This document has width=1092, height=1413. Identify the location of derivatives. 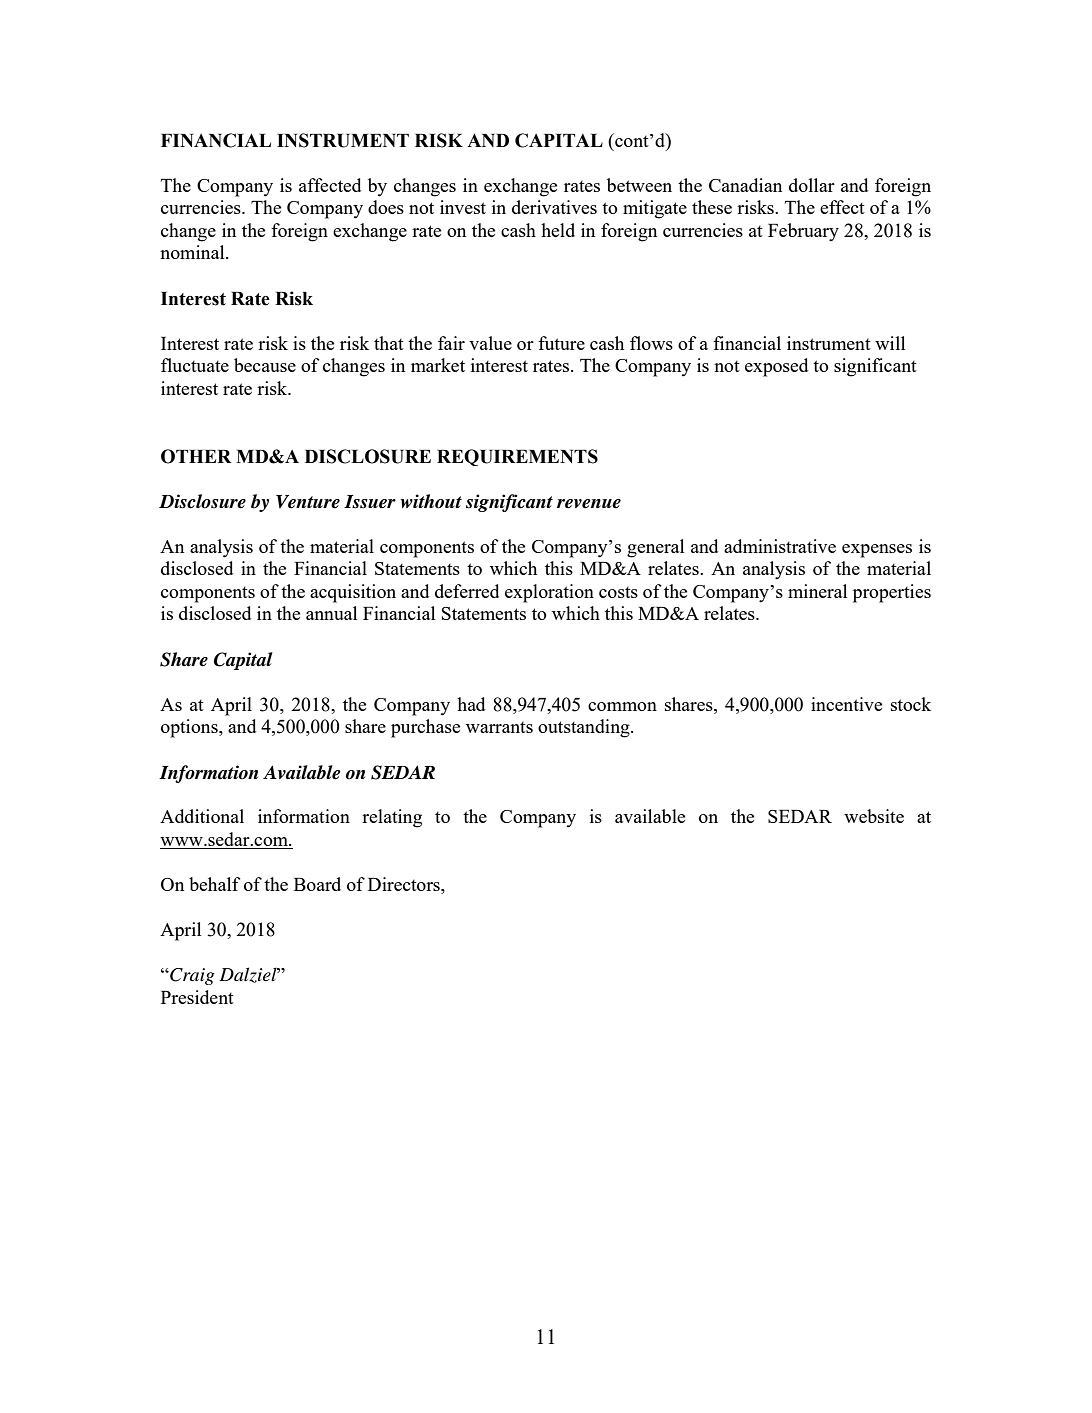
(554, 207).
